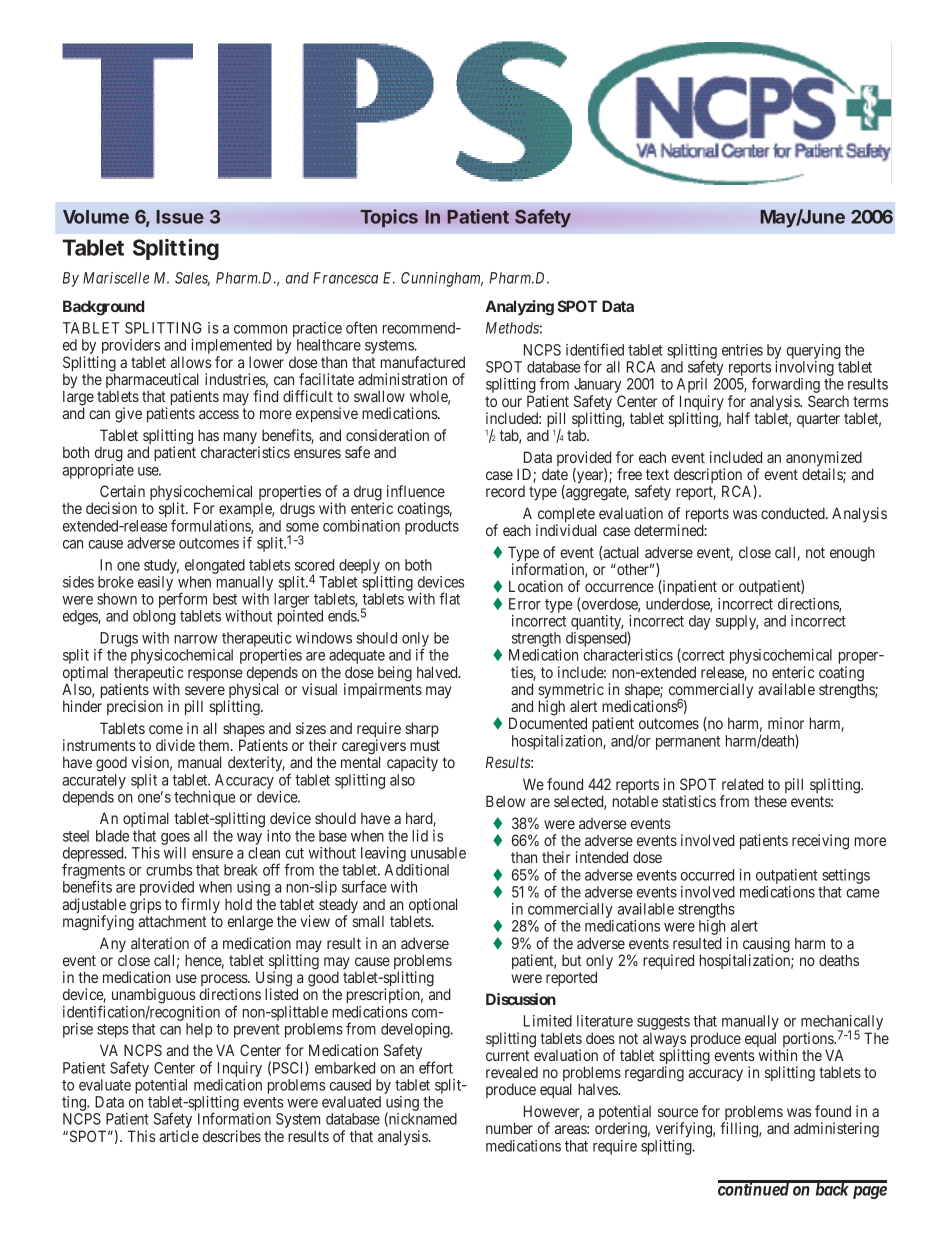 The image size is (952, 1233). What do you see at coordinates (786, 723) in the image?
I see `minor` at bounding box center [786, 723].
